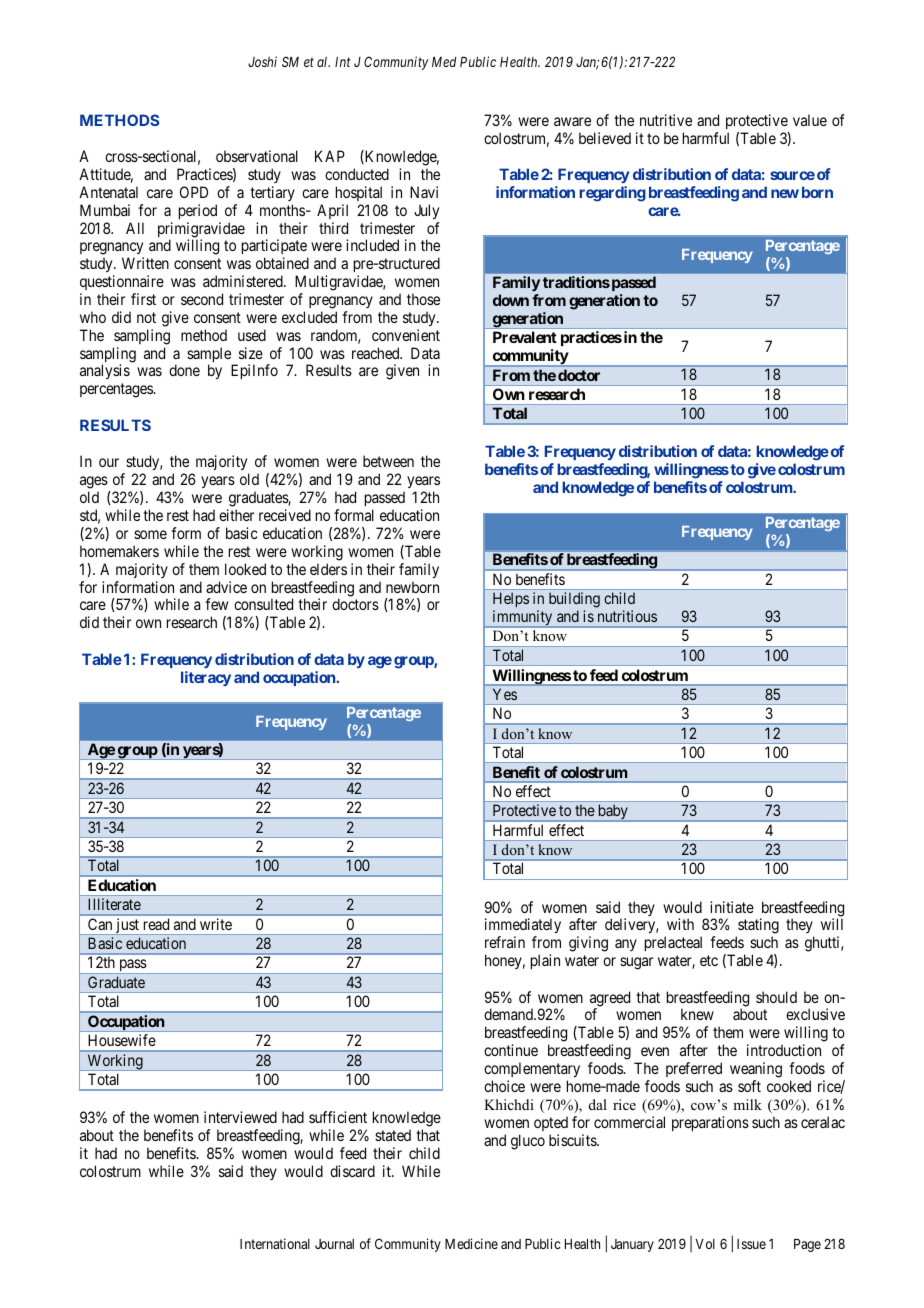 The image size is (924, 1308). I want to click on either, so click(236, 515).
